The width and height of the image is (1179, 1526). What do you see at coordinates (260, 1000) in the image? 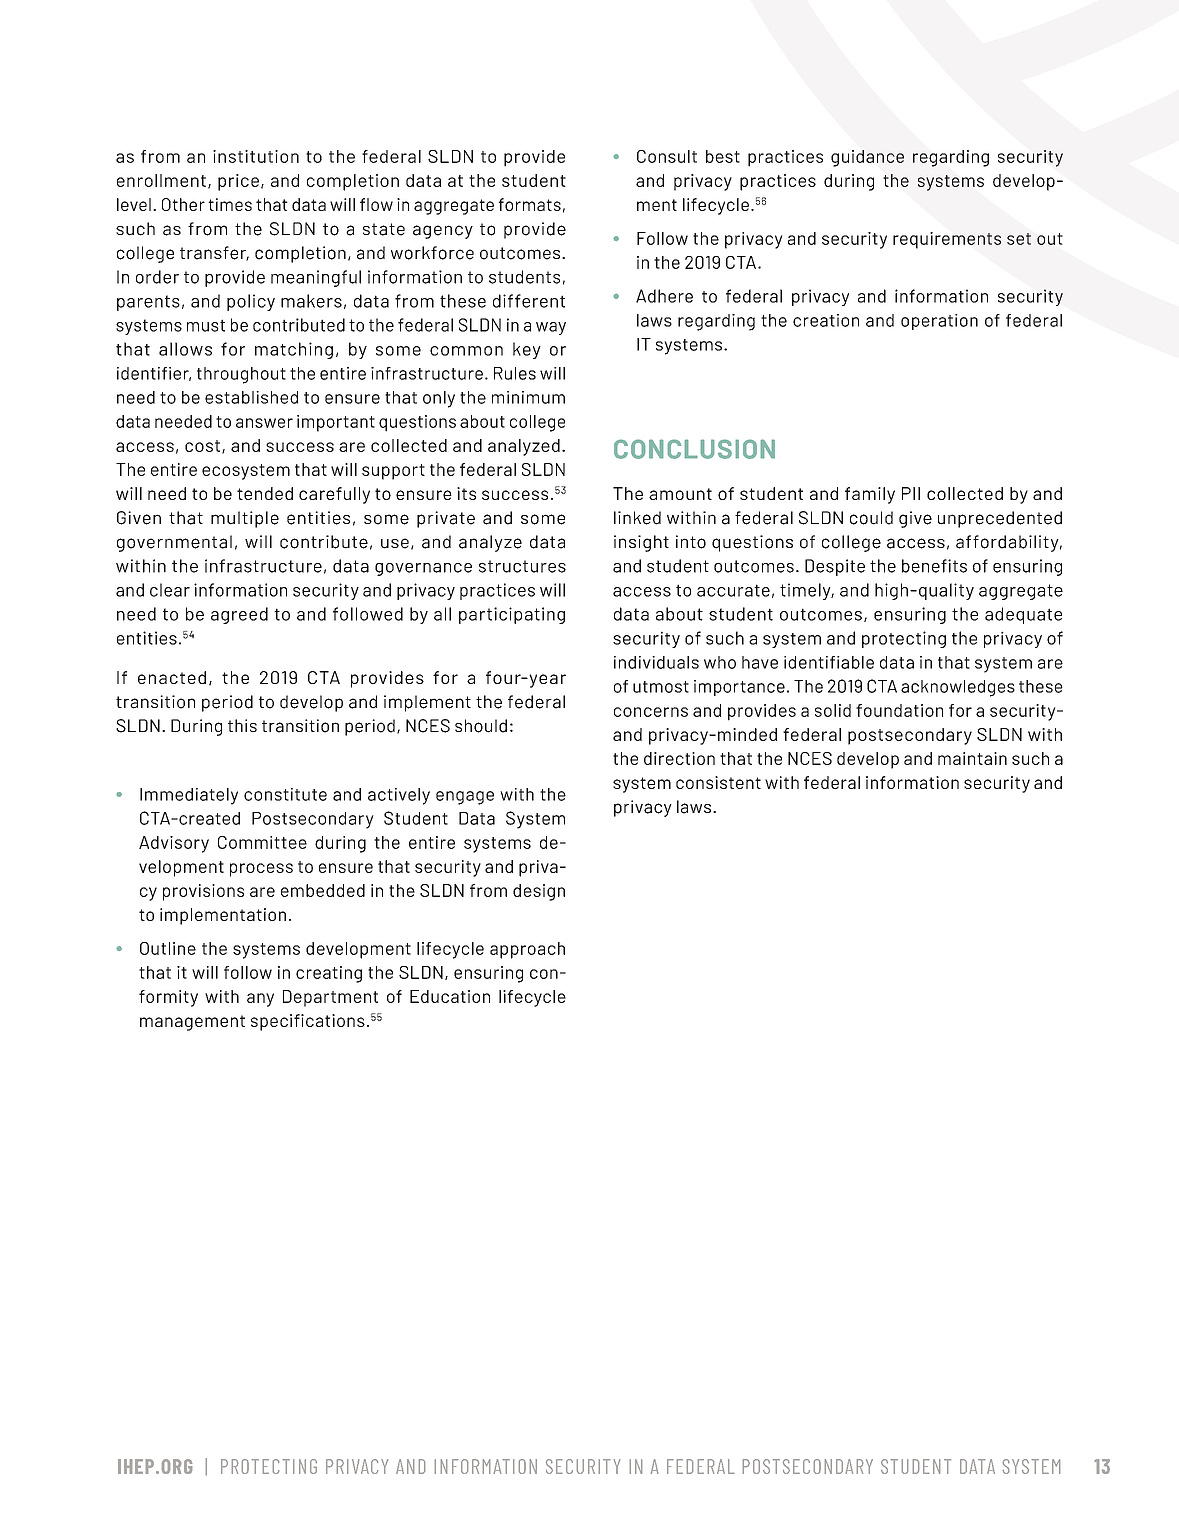
I see `any` at bounding box center [260, 1000].
